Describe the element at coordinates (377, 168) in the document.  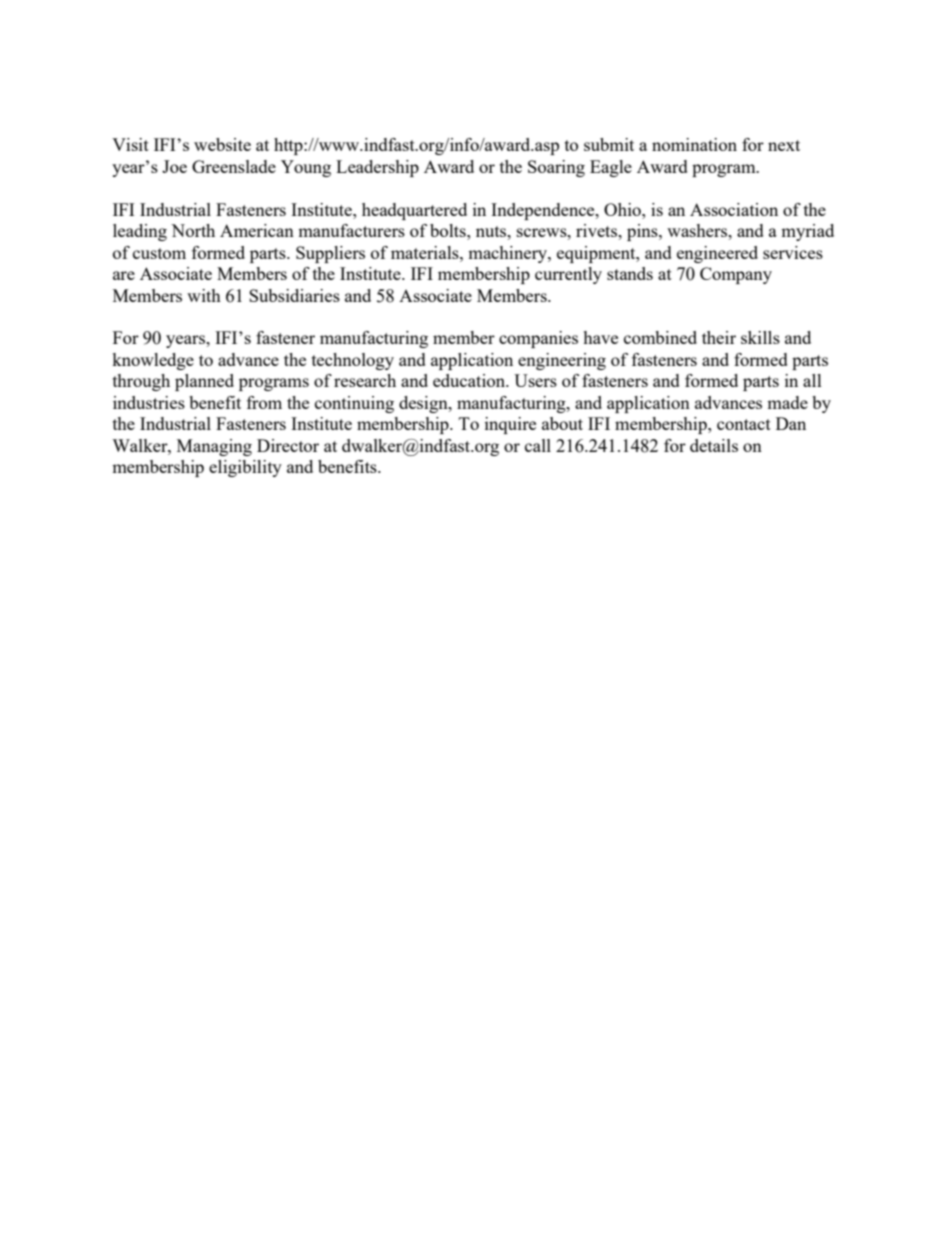
I see `Leadership` at that location.
